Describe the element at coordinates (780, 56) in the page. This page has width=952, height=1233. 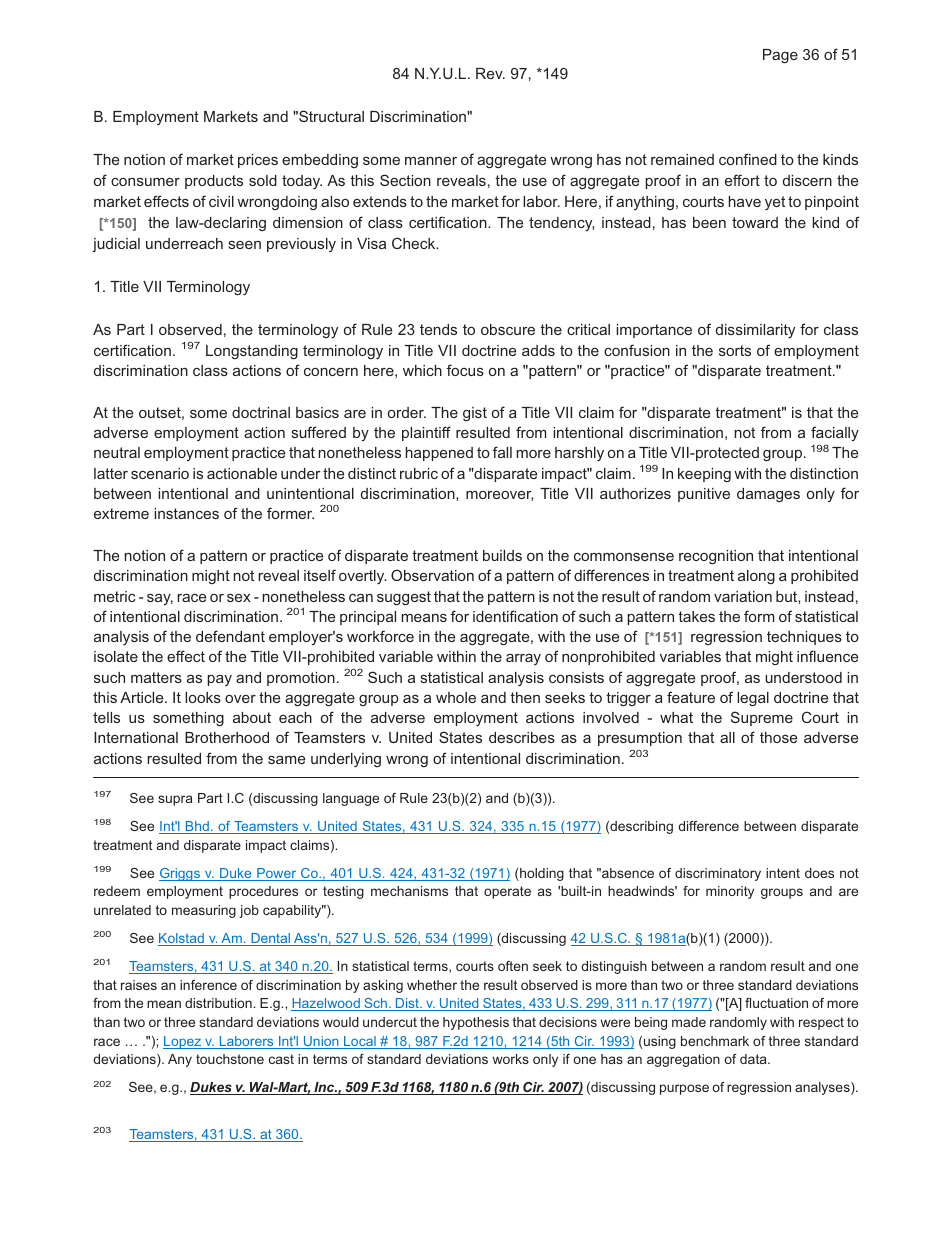
I see `Page` at that location.
